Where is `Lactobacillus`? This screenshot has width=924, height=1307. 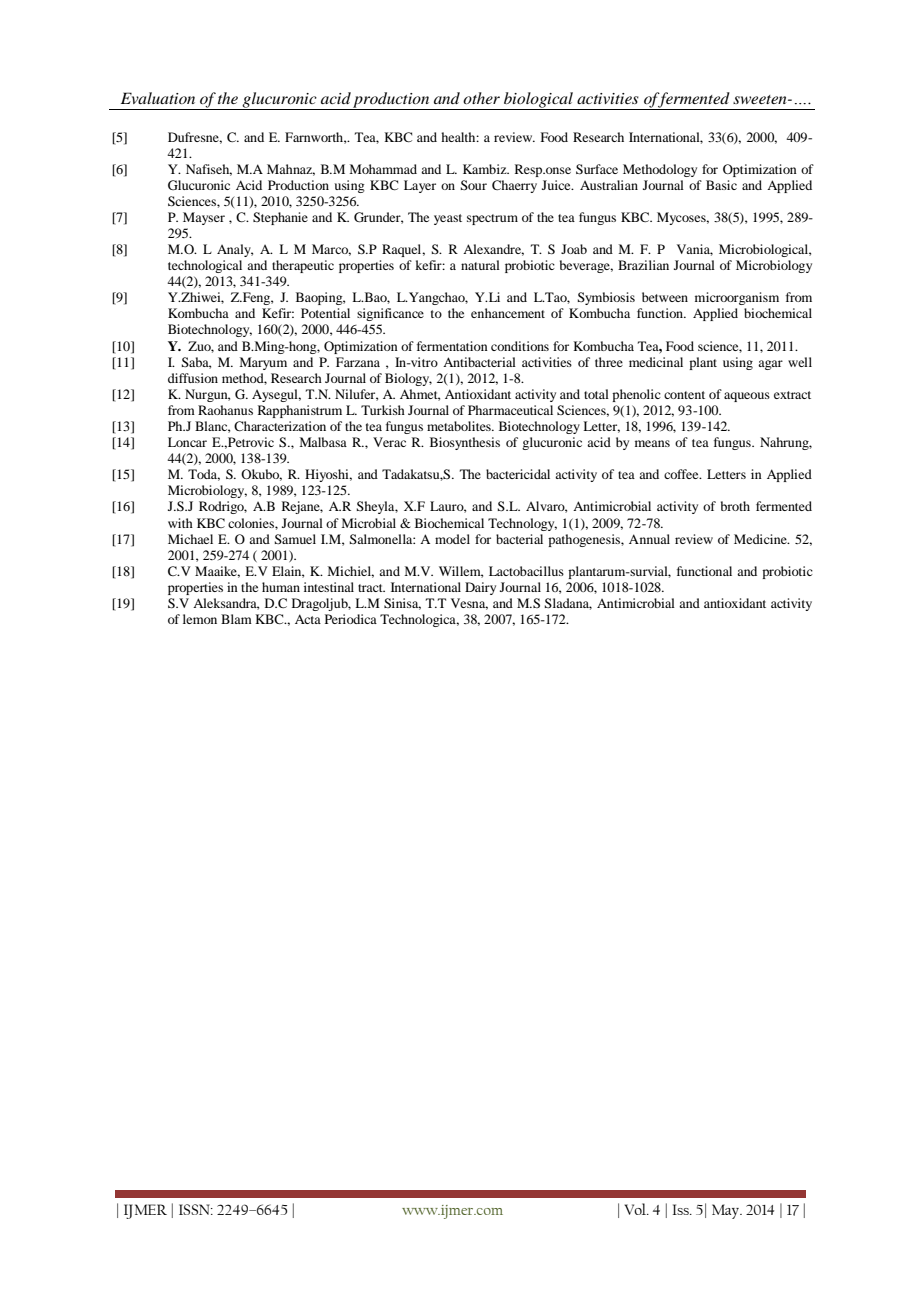
Lactobacillus is located at coordinates (526, 571).
